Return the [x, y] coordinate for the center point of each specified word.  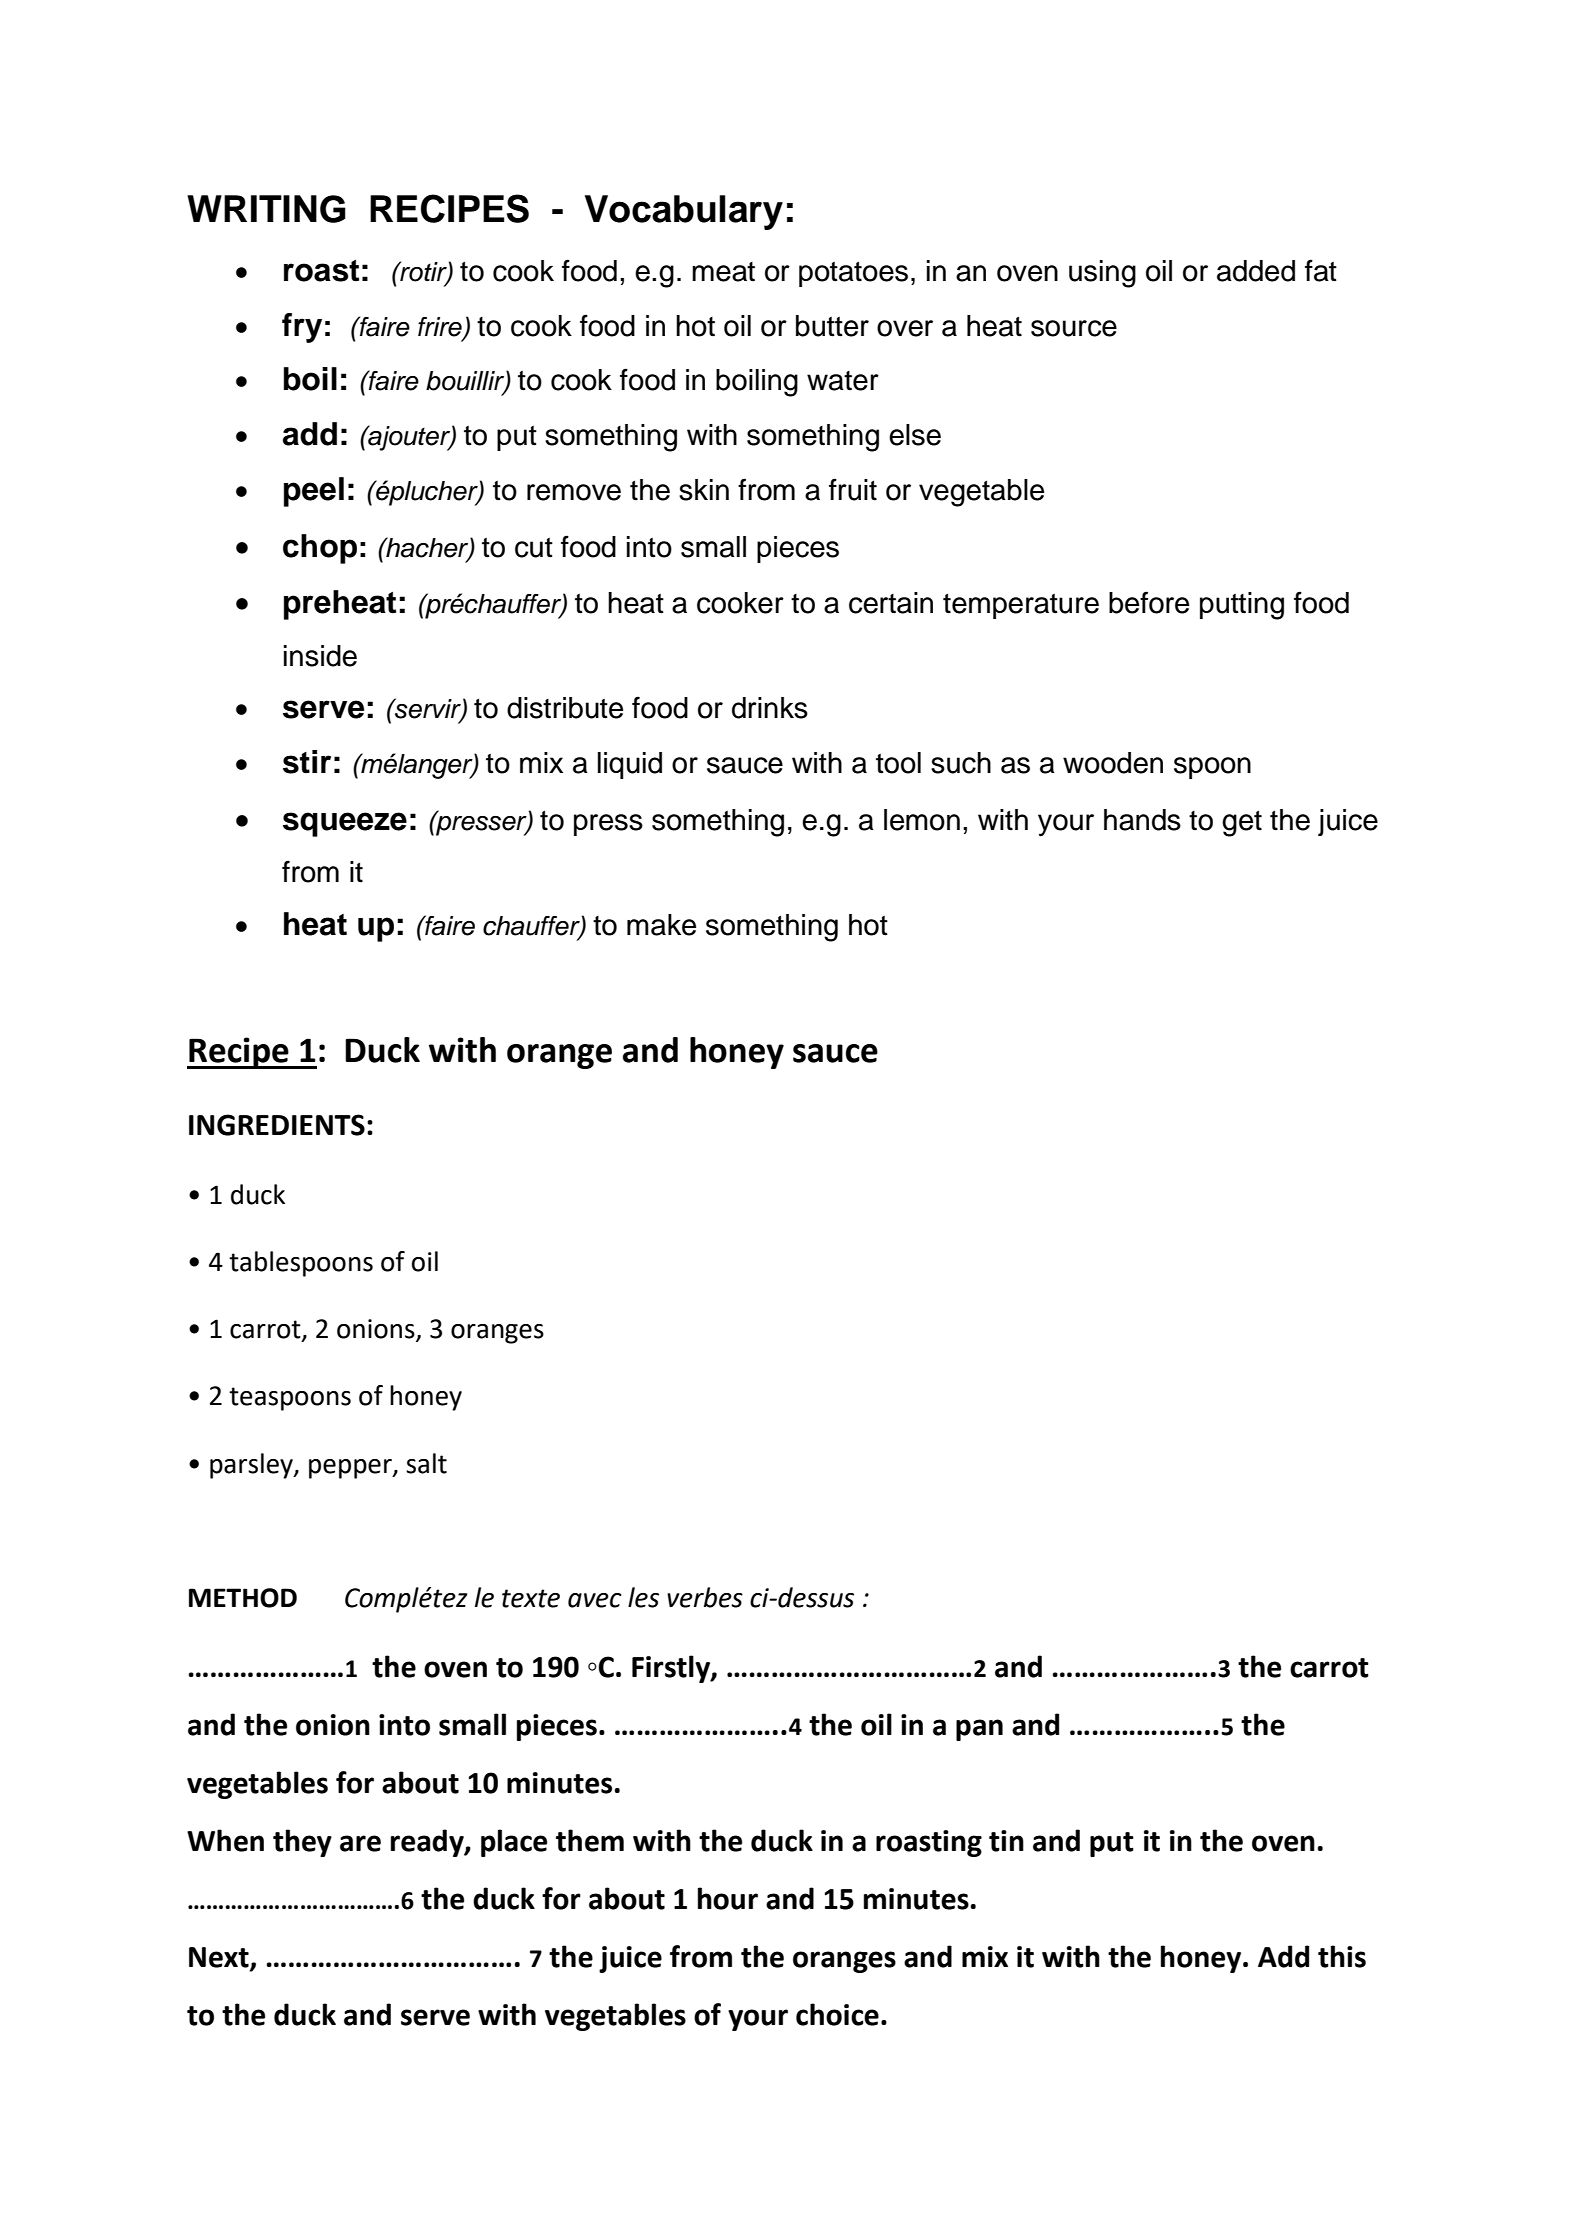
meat [723, 272]
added [1256, 271]
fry [302, 328]
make [661, 925]
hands [1142, 820]
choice [837, 2014]
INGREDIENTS [277, 1125]
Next [220, 1958]
